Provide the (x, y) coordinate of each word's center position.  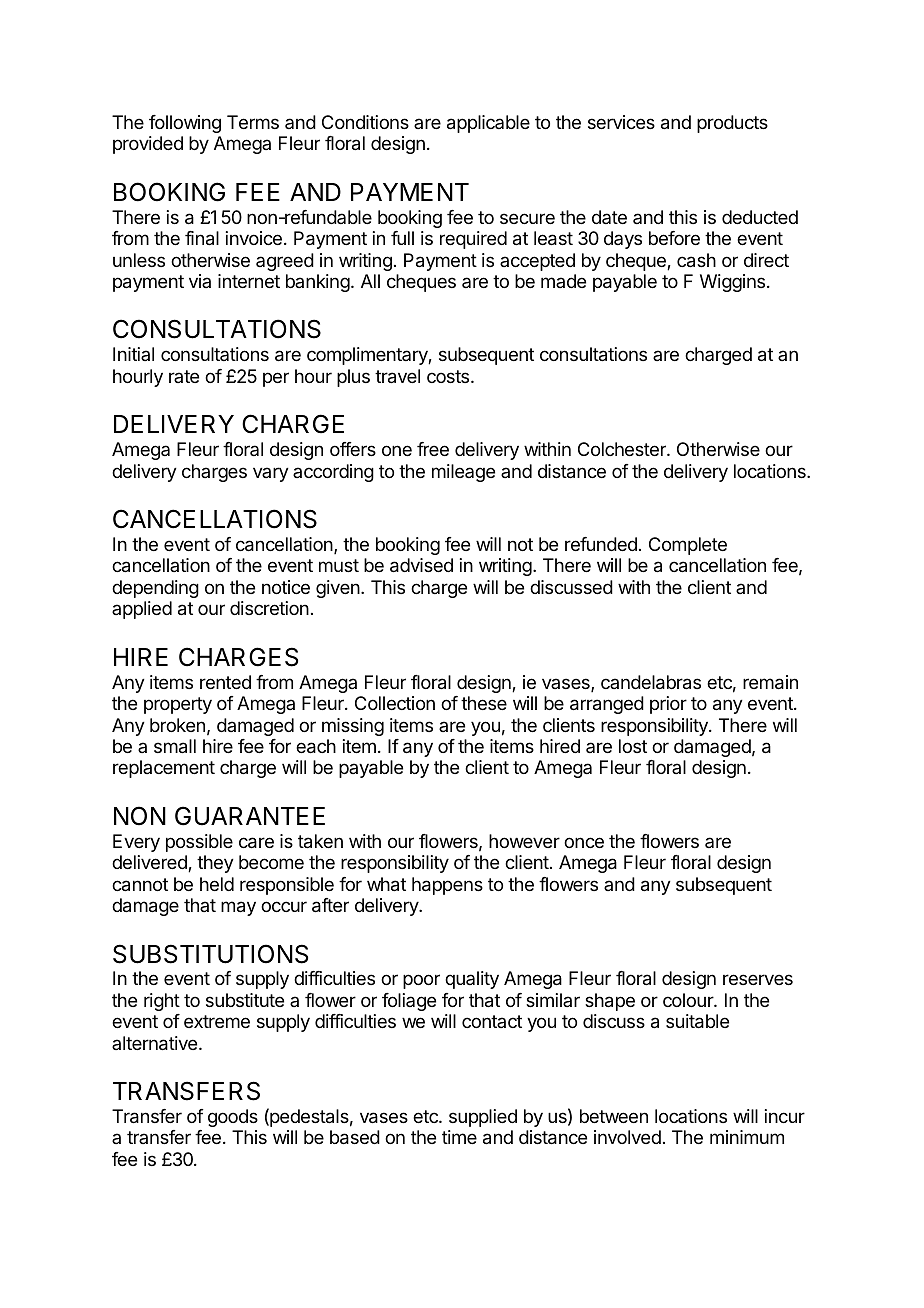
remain (770, 682)
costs (449, 376)
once (584, 842)
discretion (269, 608)
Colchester (623, 449)
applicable (488, 124)
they (215, 864)
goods (233, 1118)
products (732, 124)
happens (447, 886)
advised (421, 565)
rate (184, 376)
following (185, 124)
